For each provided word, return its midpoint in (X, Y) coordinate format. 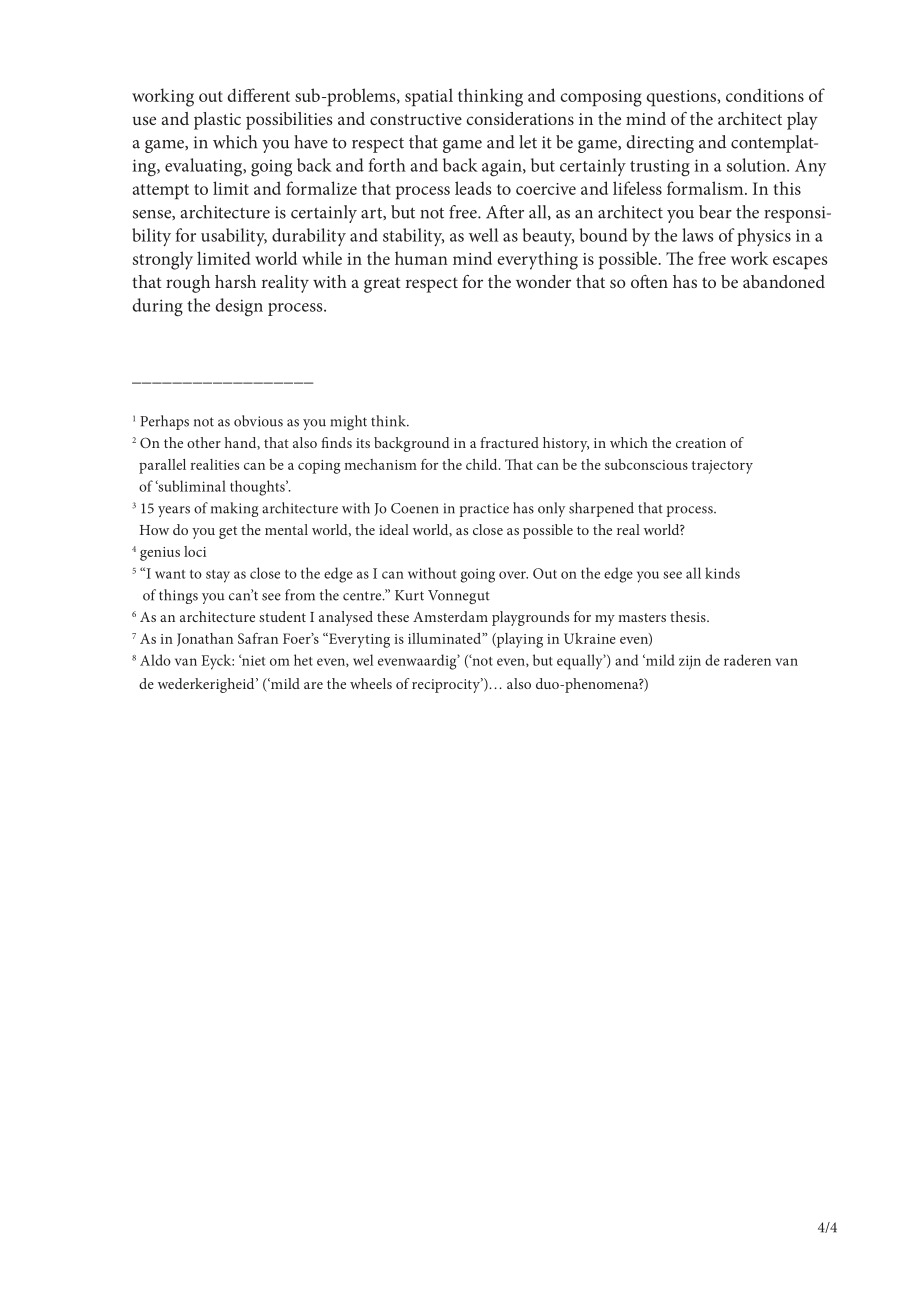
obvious (258, 421)
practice (484, 510)
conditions (765, 95)
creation (701, 443)
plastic (217, 121)
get (228, 532)
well (483, 235)
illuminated (445, 638)
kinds (722, 573)
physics (764, 237)
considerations (520, 118)
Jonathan (205, 639)
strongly (163, 260)
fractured (509, 442)
